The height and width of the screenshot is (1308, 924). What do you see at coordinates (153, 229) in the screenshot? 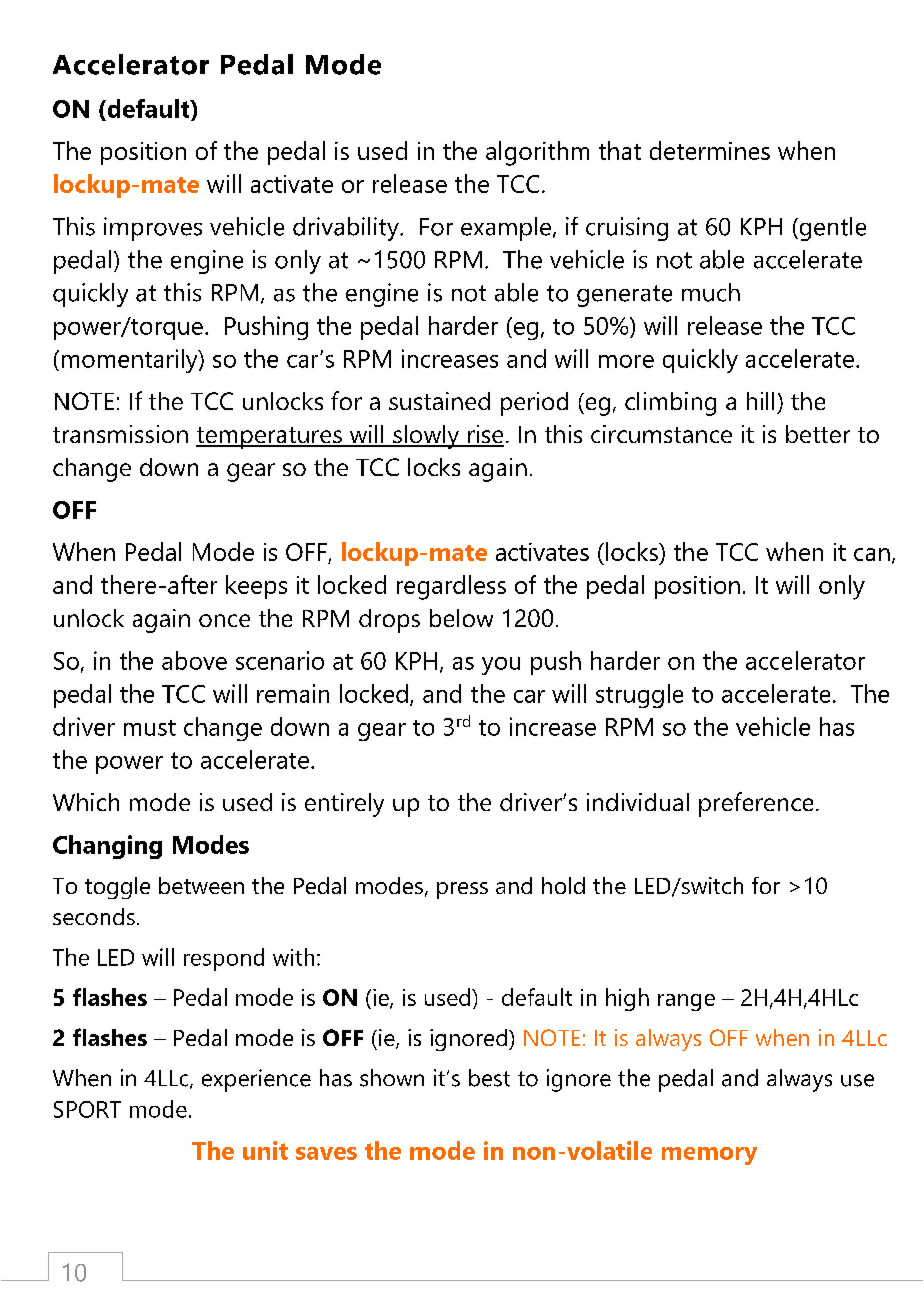
I see `improves` at bounding box center [153, 229].
